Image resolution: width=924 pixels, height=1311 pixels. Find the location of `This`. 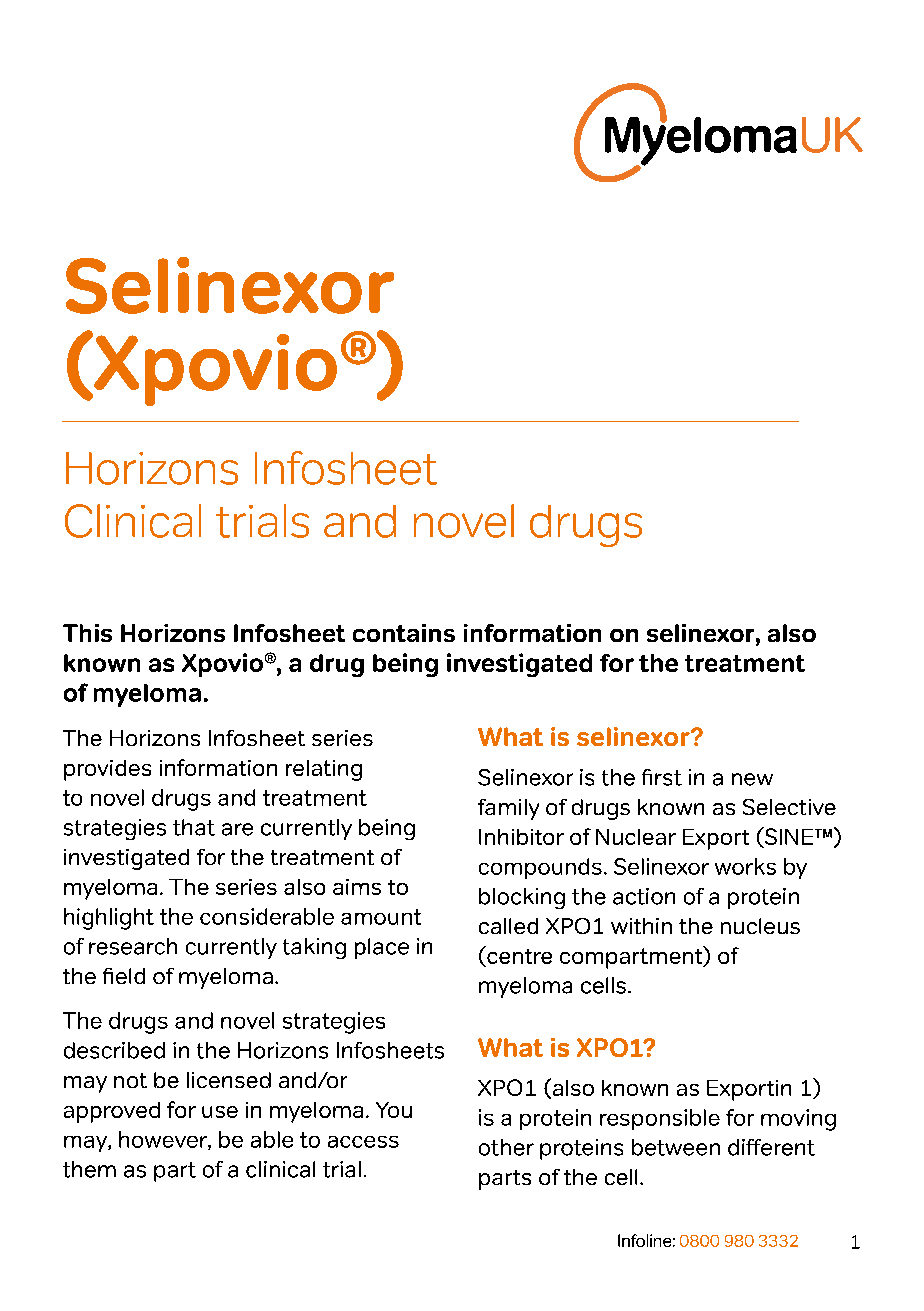

This is located at coordinates (87, 633).
